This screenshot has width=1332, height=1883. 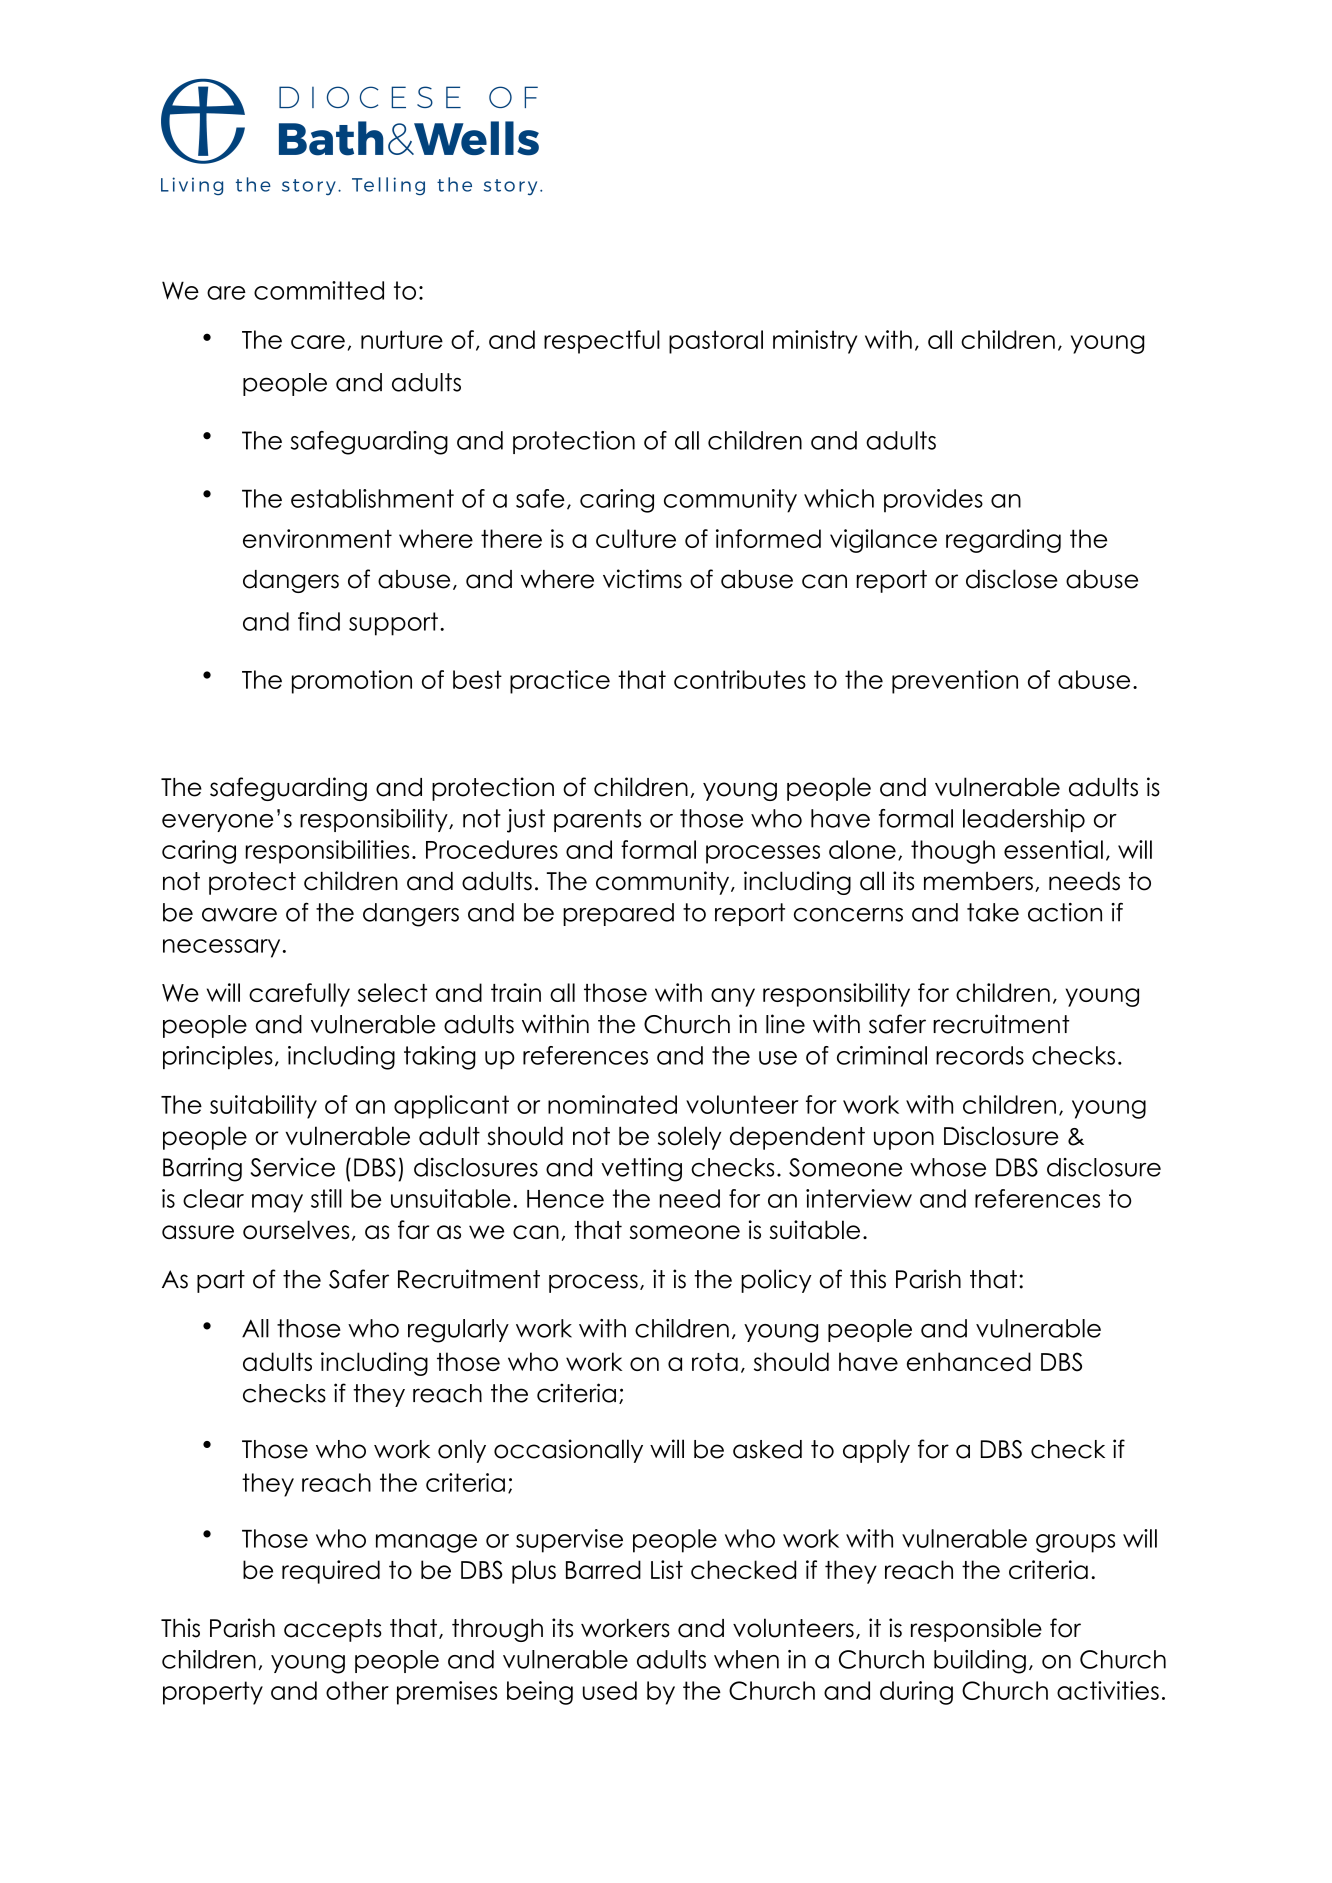 I want to click on any, so click(x=733, y=997).
